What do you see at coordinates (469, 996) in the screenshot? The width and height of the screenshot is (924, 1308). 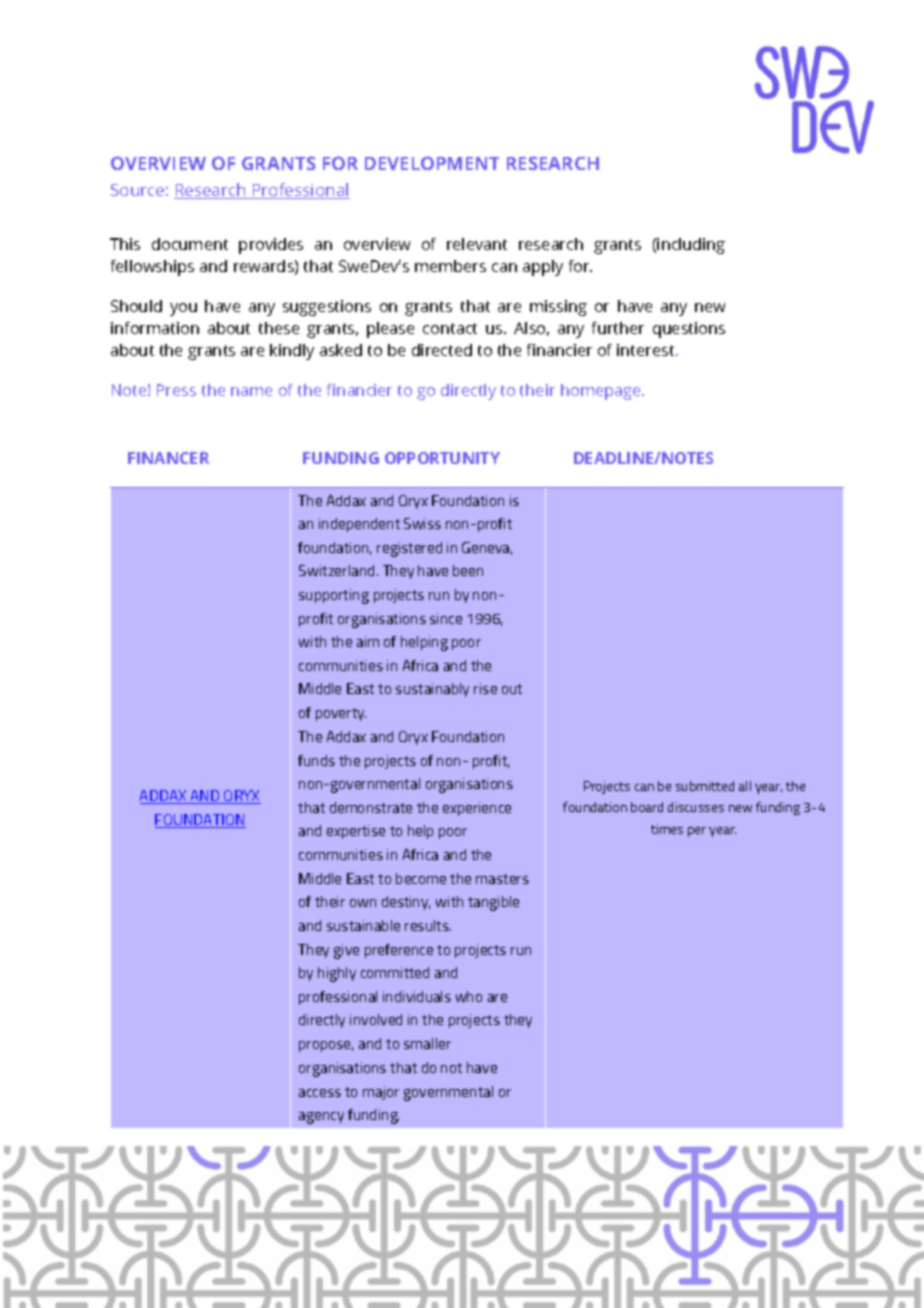 I see `who` at bounding box center [469, 996].
